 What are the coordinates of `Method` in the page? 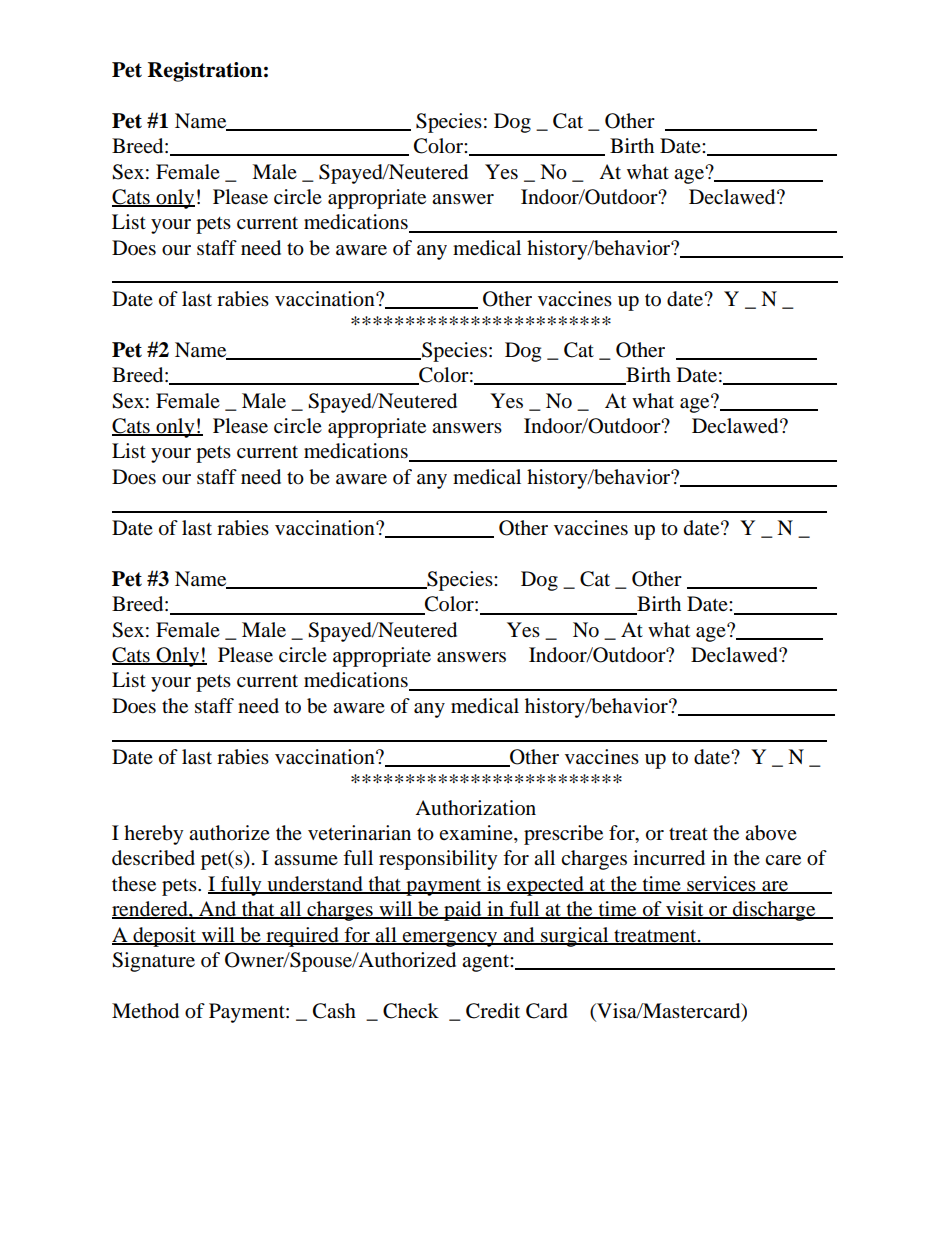 It's located at (145, 1011).
